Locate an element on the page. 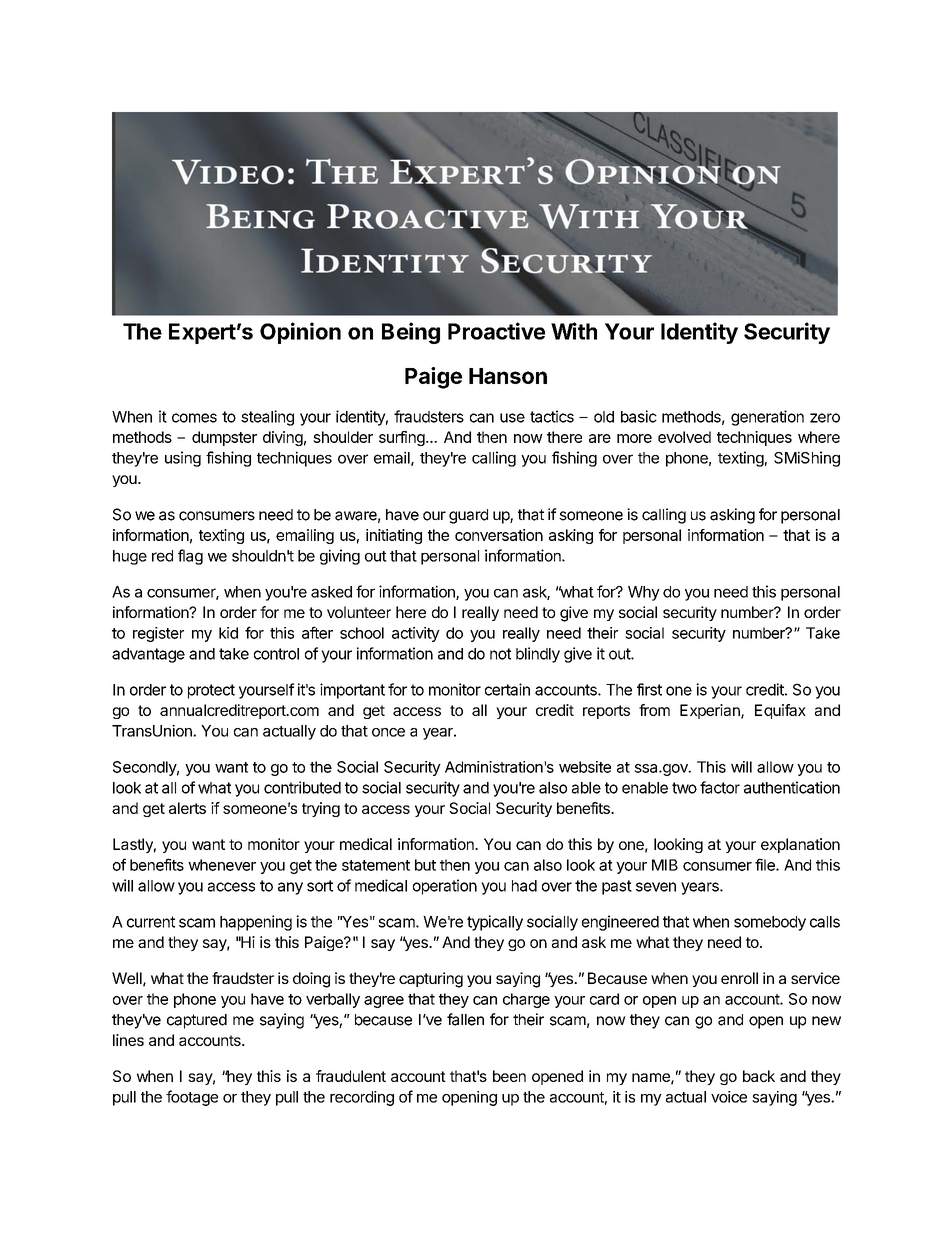 The width and height of the page is (952, 1233). factor is located at coordinates (720, 787).
